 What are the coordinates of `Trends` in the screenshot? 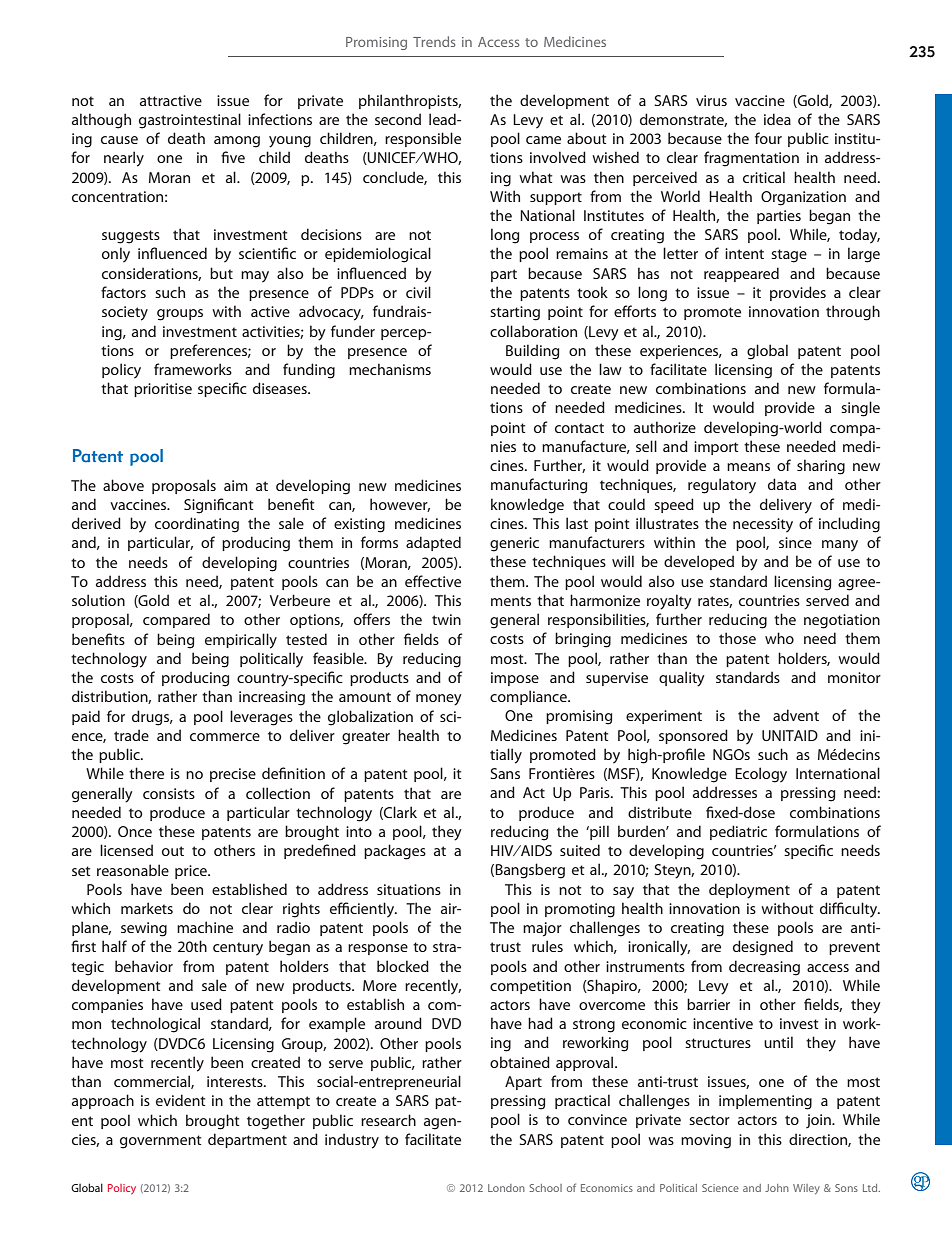 It's located at (434, 41).
